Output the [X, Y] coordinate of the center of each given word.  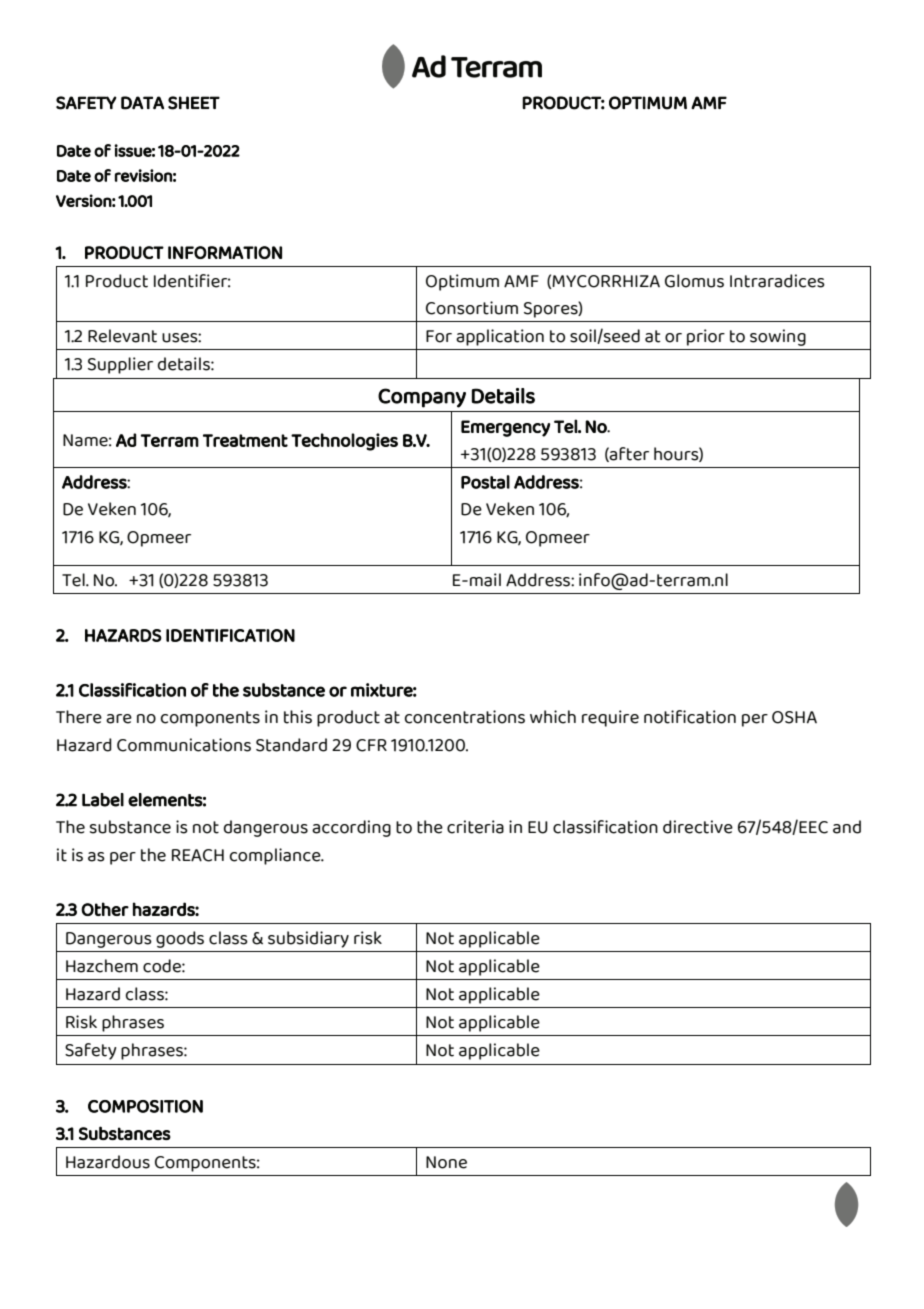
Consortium [472, 308]
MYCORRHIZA [606, 281]
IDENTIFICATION [230, 635]
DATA [142, 103]
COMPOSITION [145, 1106]
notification [690, 717]
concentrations [465, 717]
